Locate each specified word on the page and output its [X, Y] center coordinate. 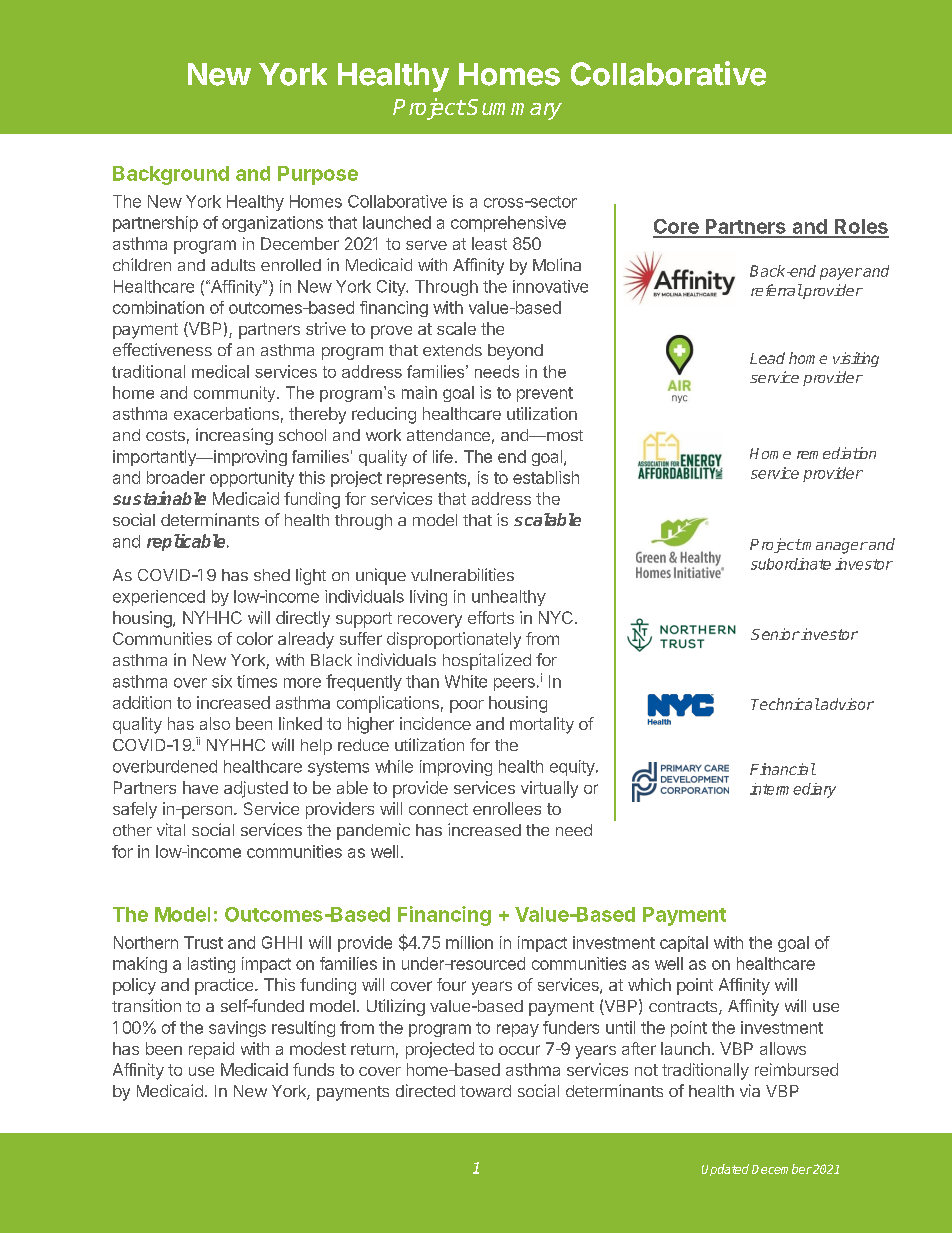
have [200, 787]
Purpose [318, 175]
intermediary [793, 790]
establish [546, 477]
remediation [836, 453]
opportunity [252, 479]
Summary [514, 109]
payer [841, 274]
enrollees [507, 808]
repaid [211, 1050]
